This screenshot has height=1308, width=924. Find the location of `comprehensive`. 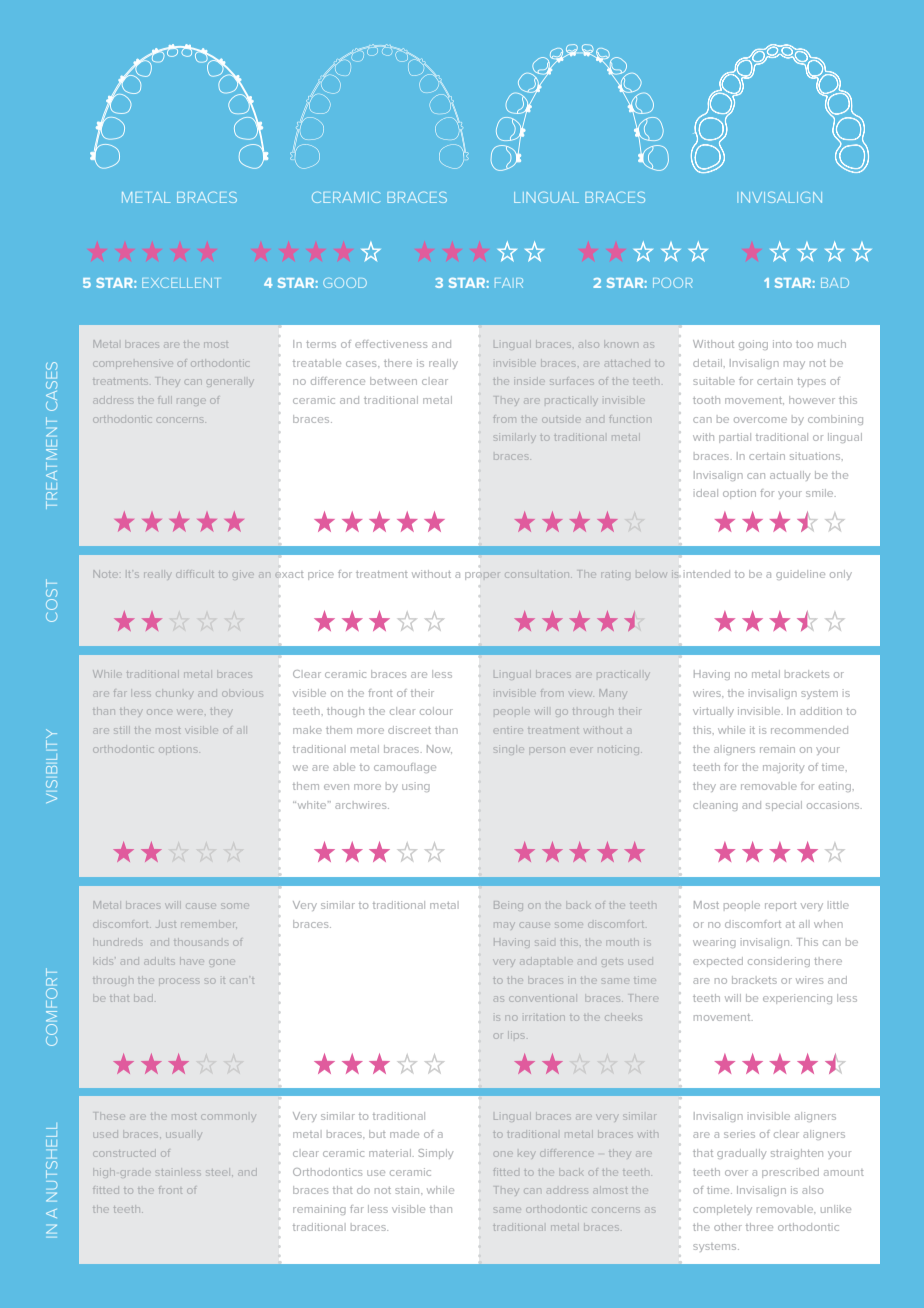

comprehensive is located at coordinates (133, 364).
